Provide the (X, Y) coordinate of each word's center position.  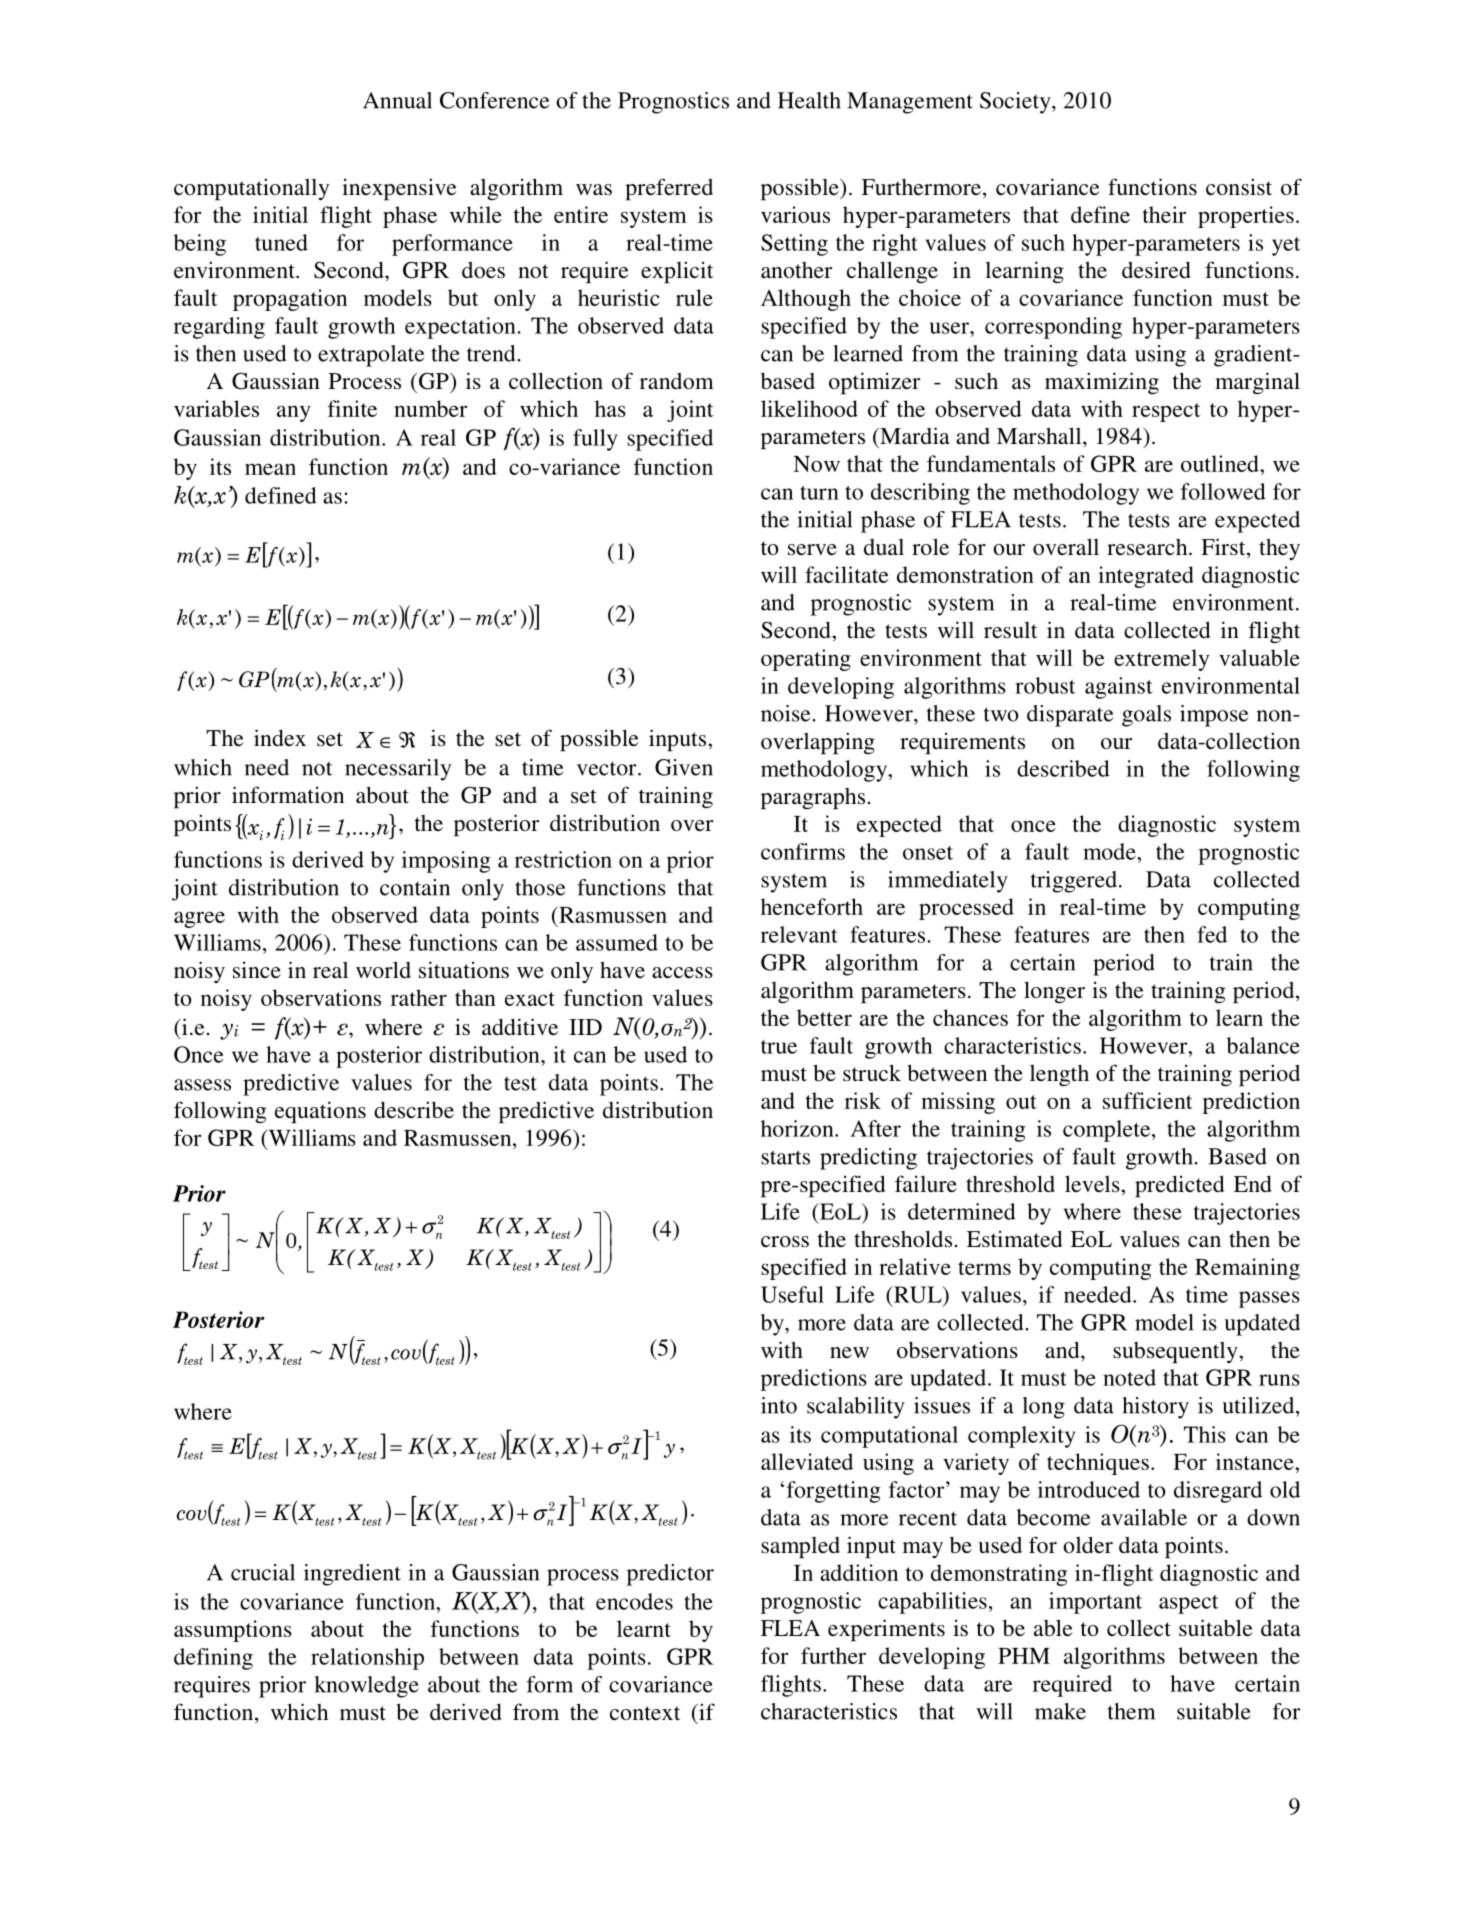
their (1164, 214)
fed (1212, 934)
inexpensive (399, 189)
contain (415, 887)
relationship (367, 1659)
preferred (669, 189)
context (645, 1713)
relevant (799, 934)
